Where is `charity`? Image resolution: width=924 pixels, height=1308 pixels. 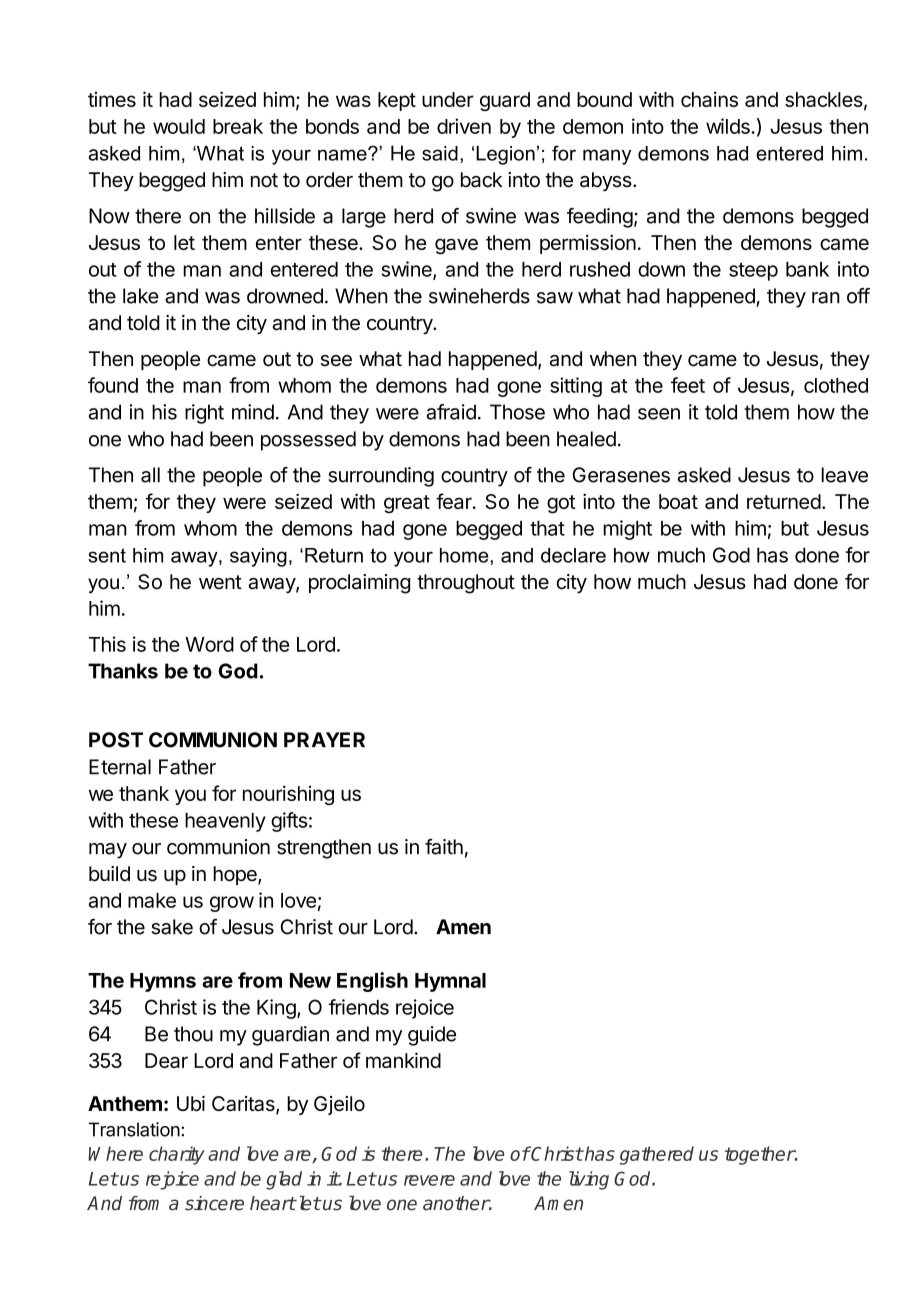 charity is located at coordinates (177, 1155).
